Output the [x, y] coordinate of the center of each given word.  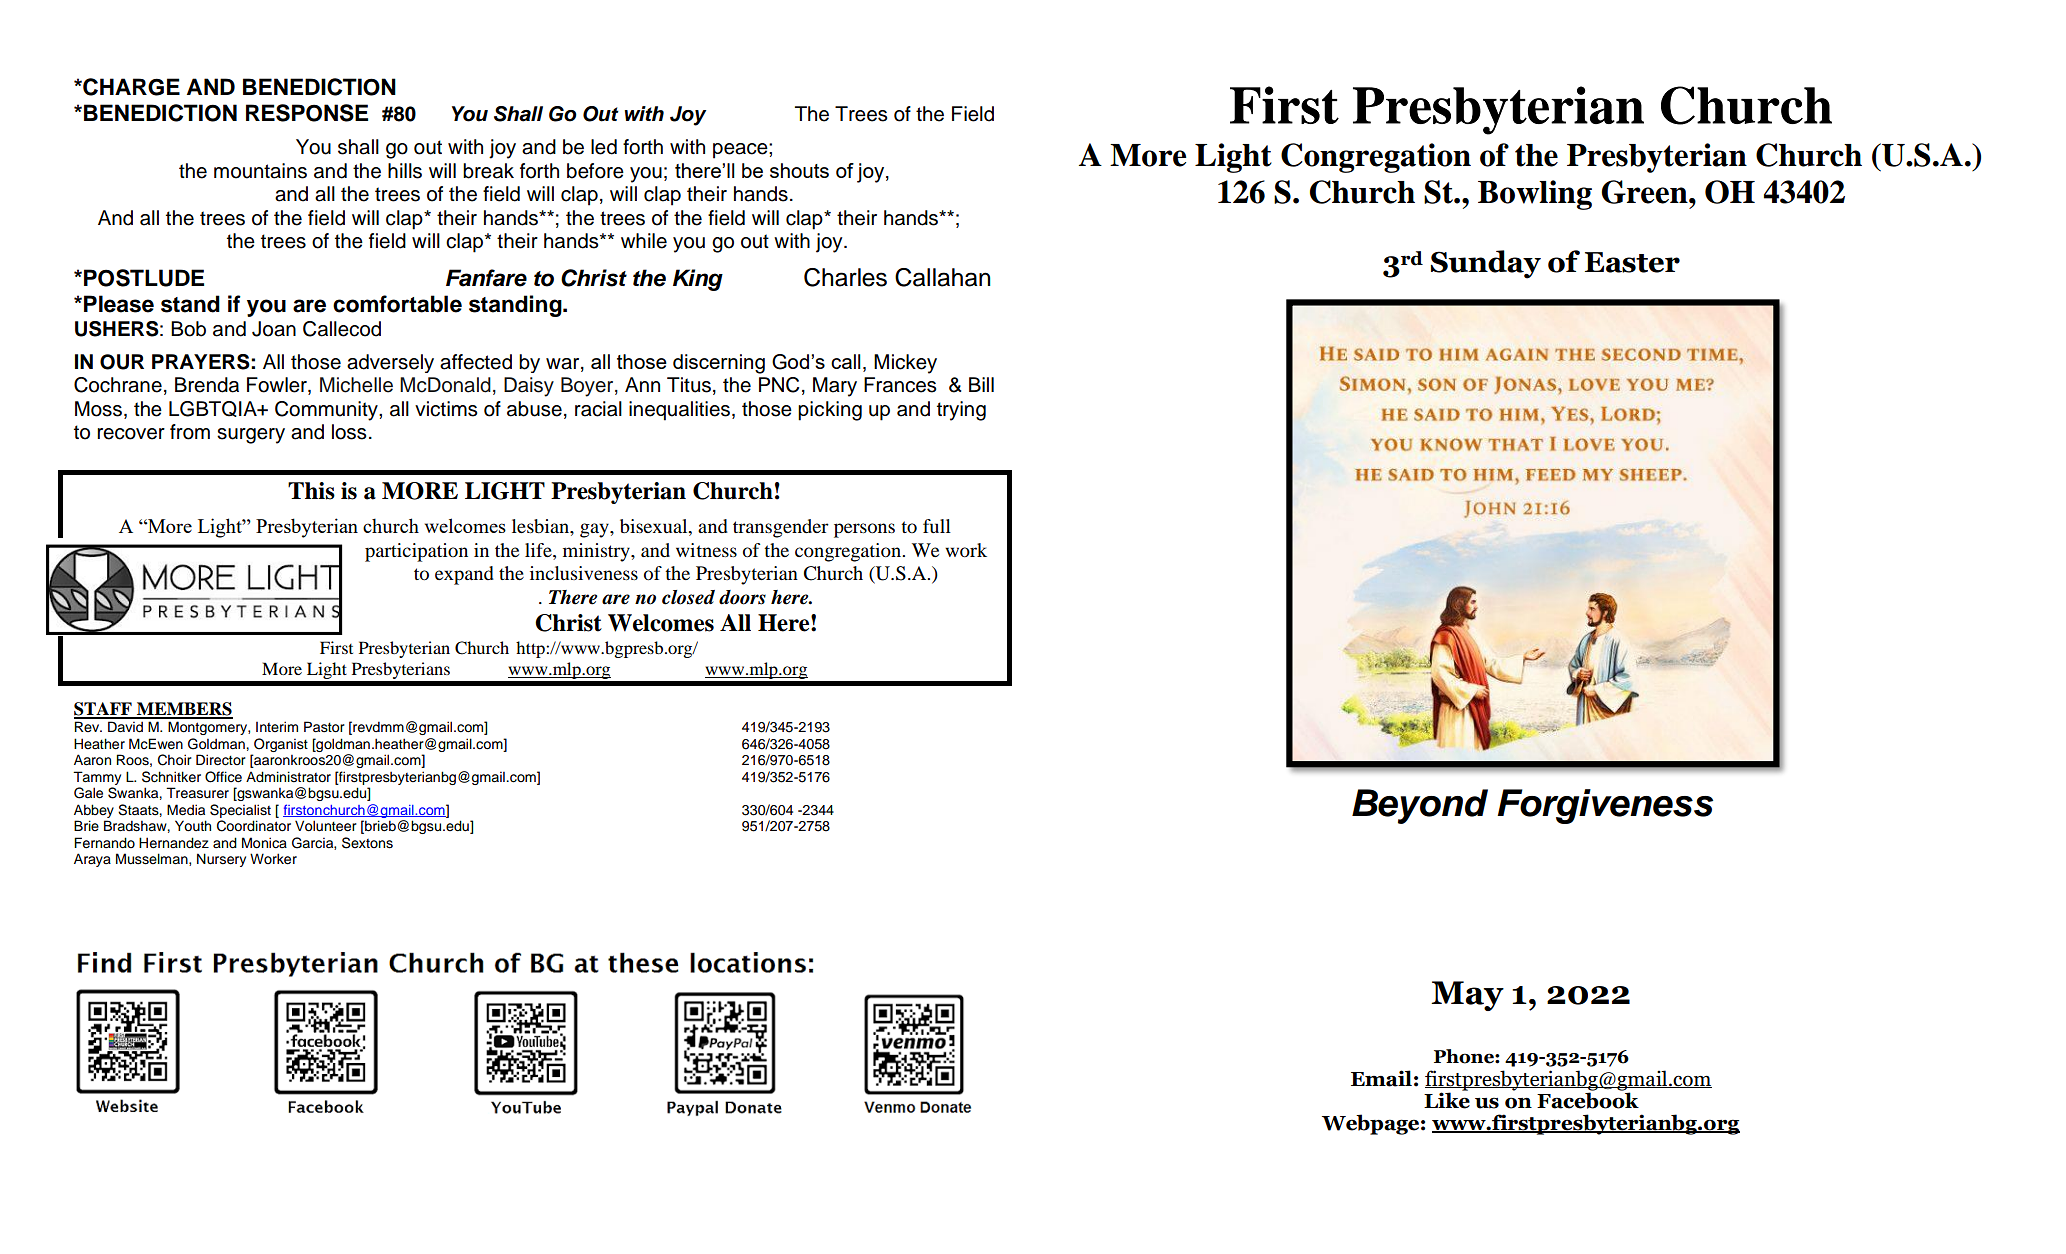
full [937, 526]
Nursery [221, 860]
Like [1447, 1099]
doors [742, 597]
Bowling [1535, 195]
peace [741, 151]
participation [416, 552]
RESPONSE [307, 113]
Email [1381, 1078]
